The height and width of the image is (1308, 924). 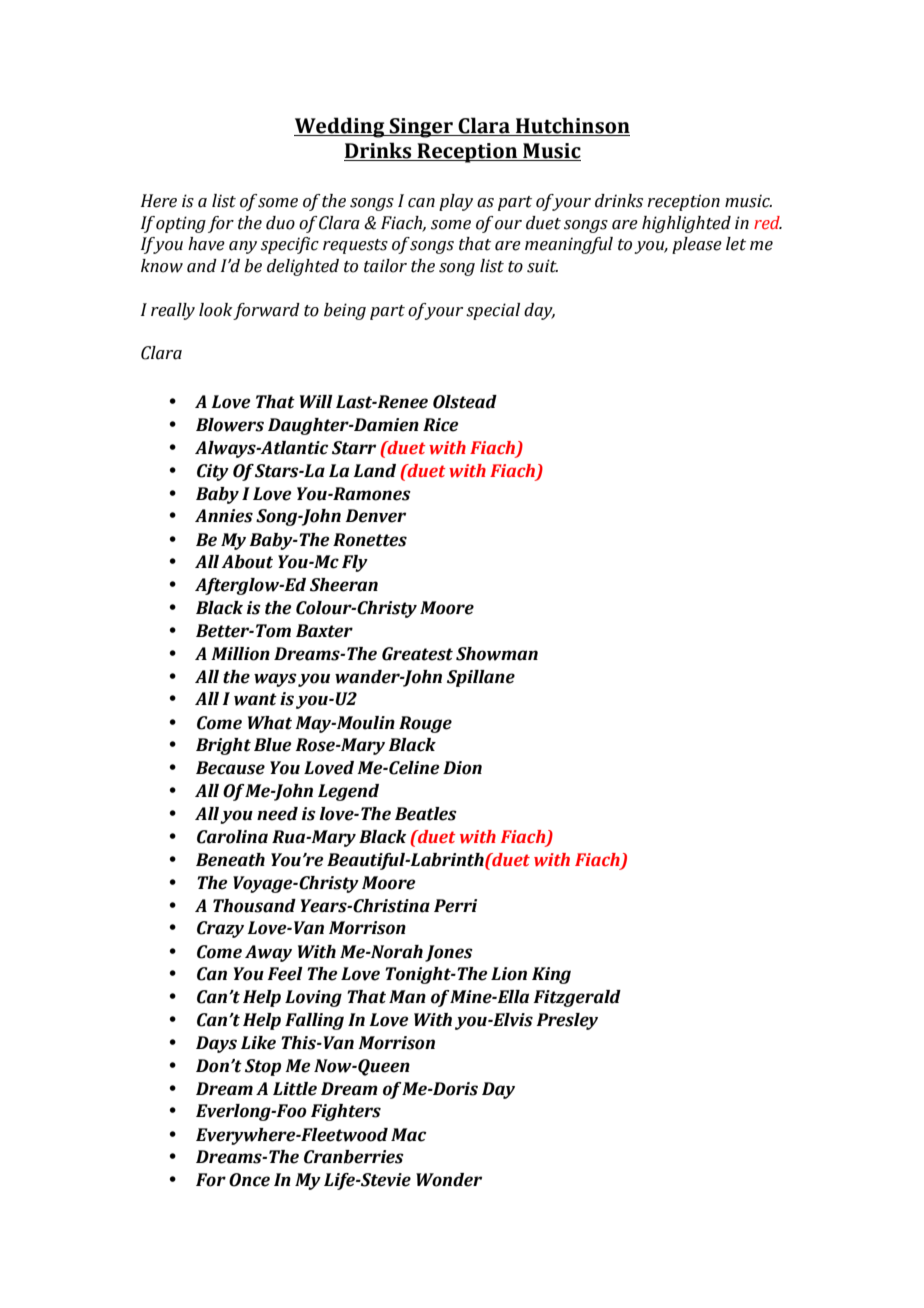 What do you see at coordinates (481, 678) in the image?
I see `Spillane` at bounding box center [481, 678].
